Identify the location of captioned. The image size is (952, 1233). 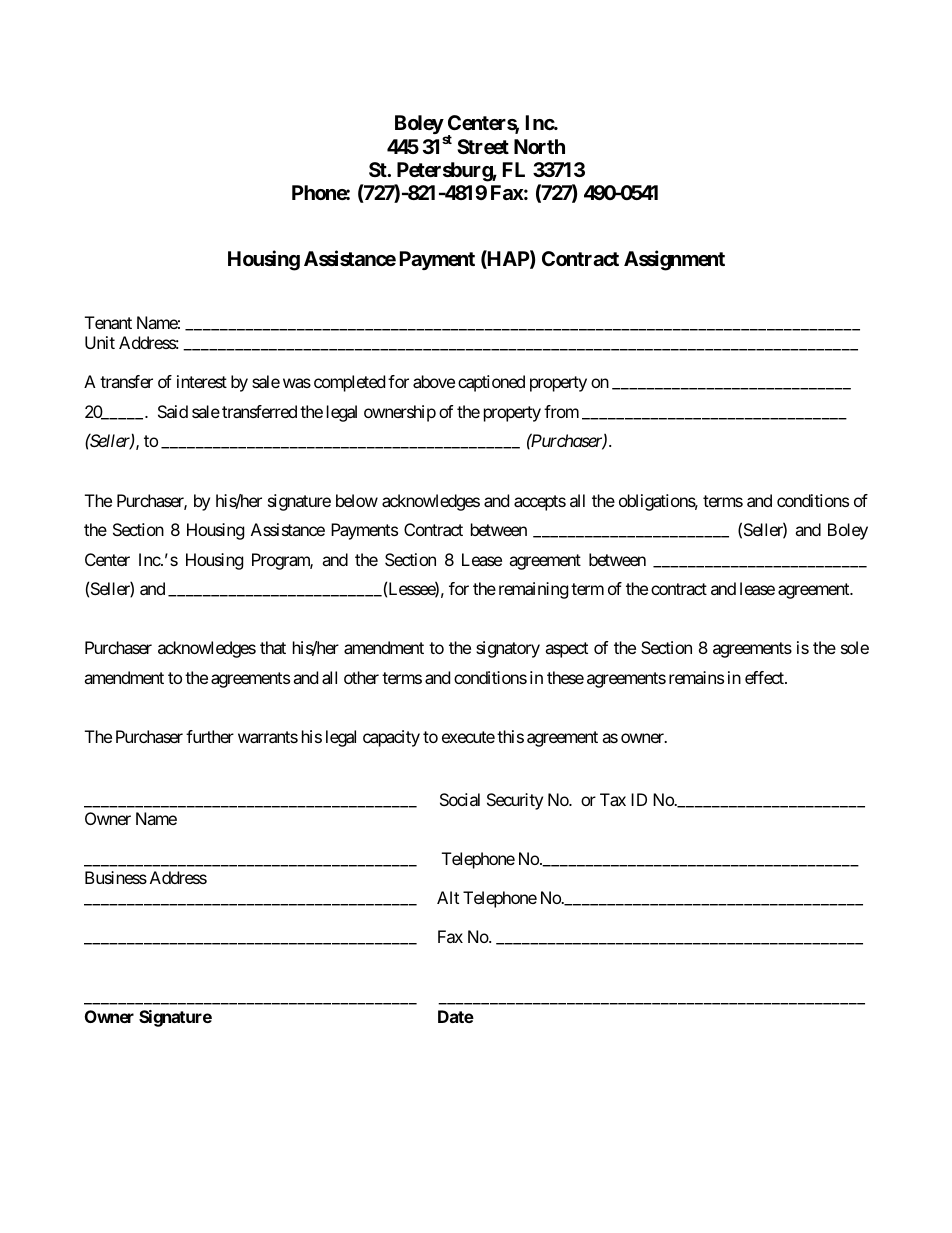
(491, 383).
